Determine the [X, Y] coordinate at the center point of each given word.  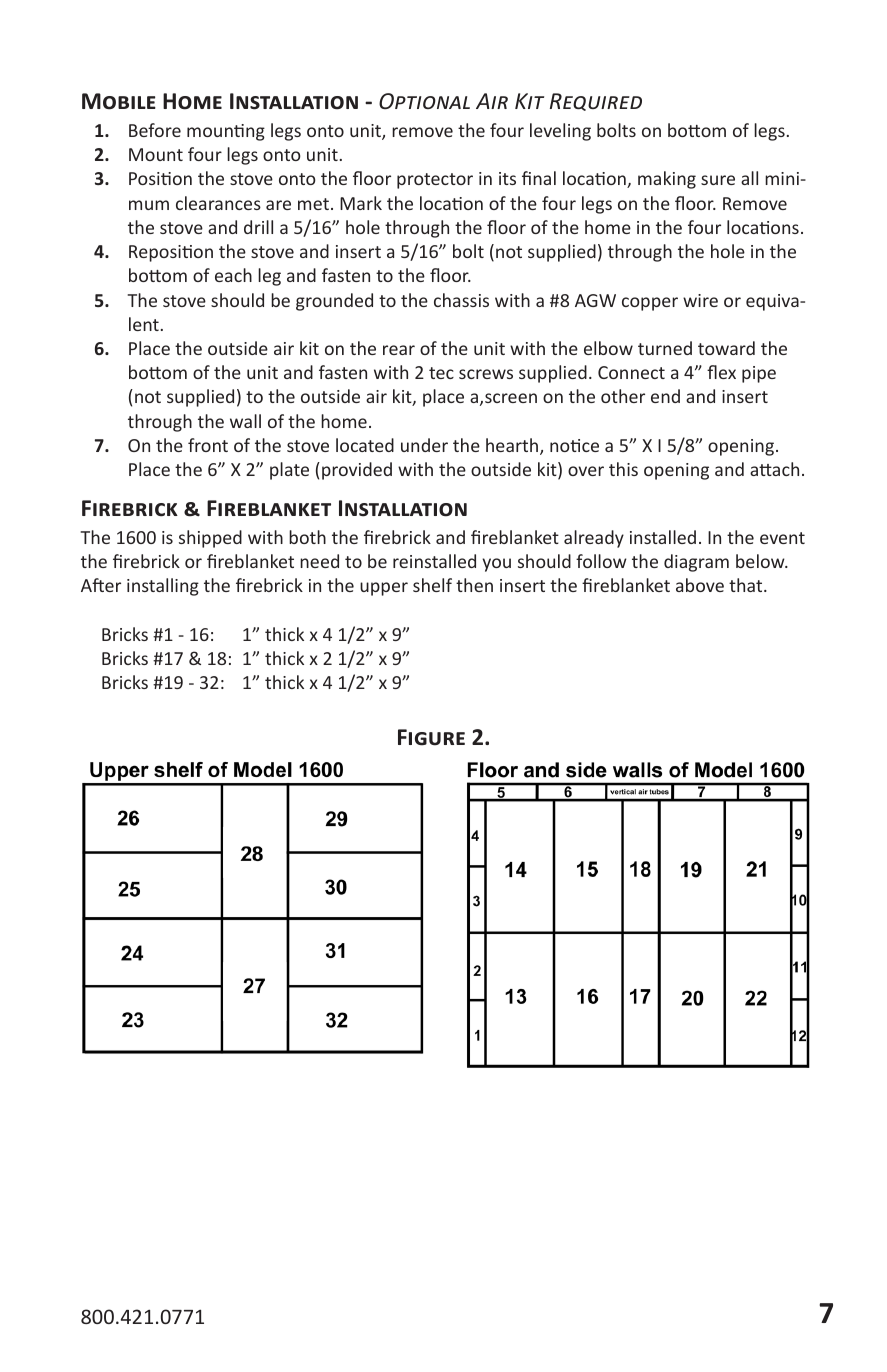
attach [774, 469]
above [700, 585]
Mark [361, 203]
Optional [424, 101]
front [208, 445]
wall [245, 421]
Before [155, 130]
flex [721, 372]
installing [163, 587]
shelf [432, 585]
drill [258, 227]
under [424, 445]
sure [718, 180]
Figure [431, 737]
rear [399, 350]
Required [596, 102]
